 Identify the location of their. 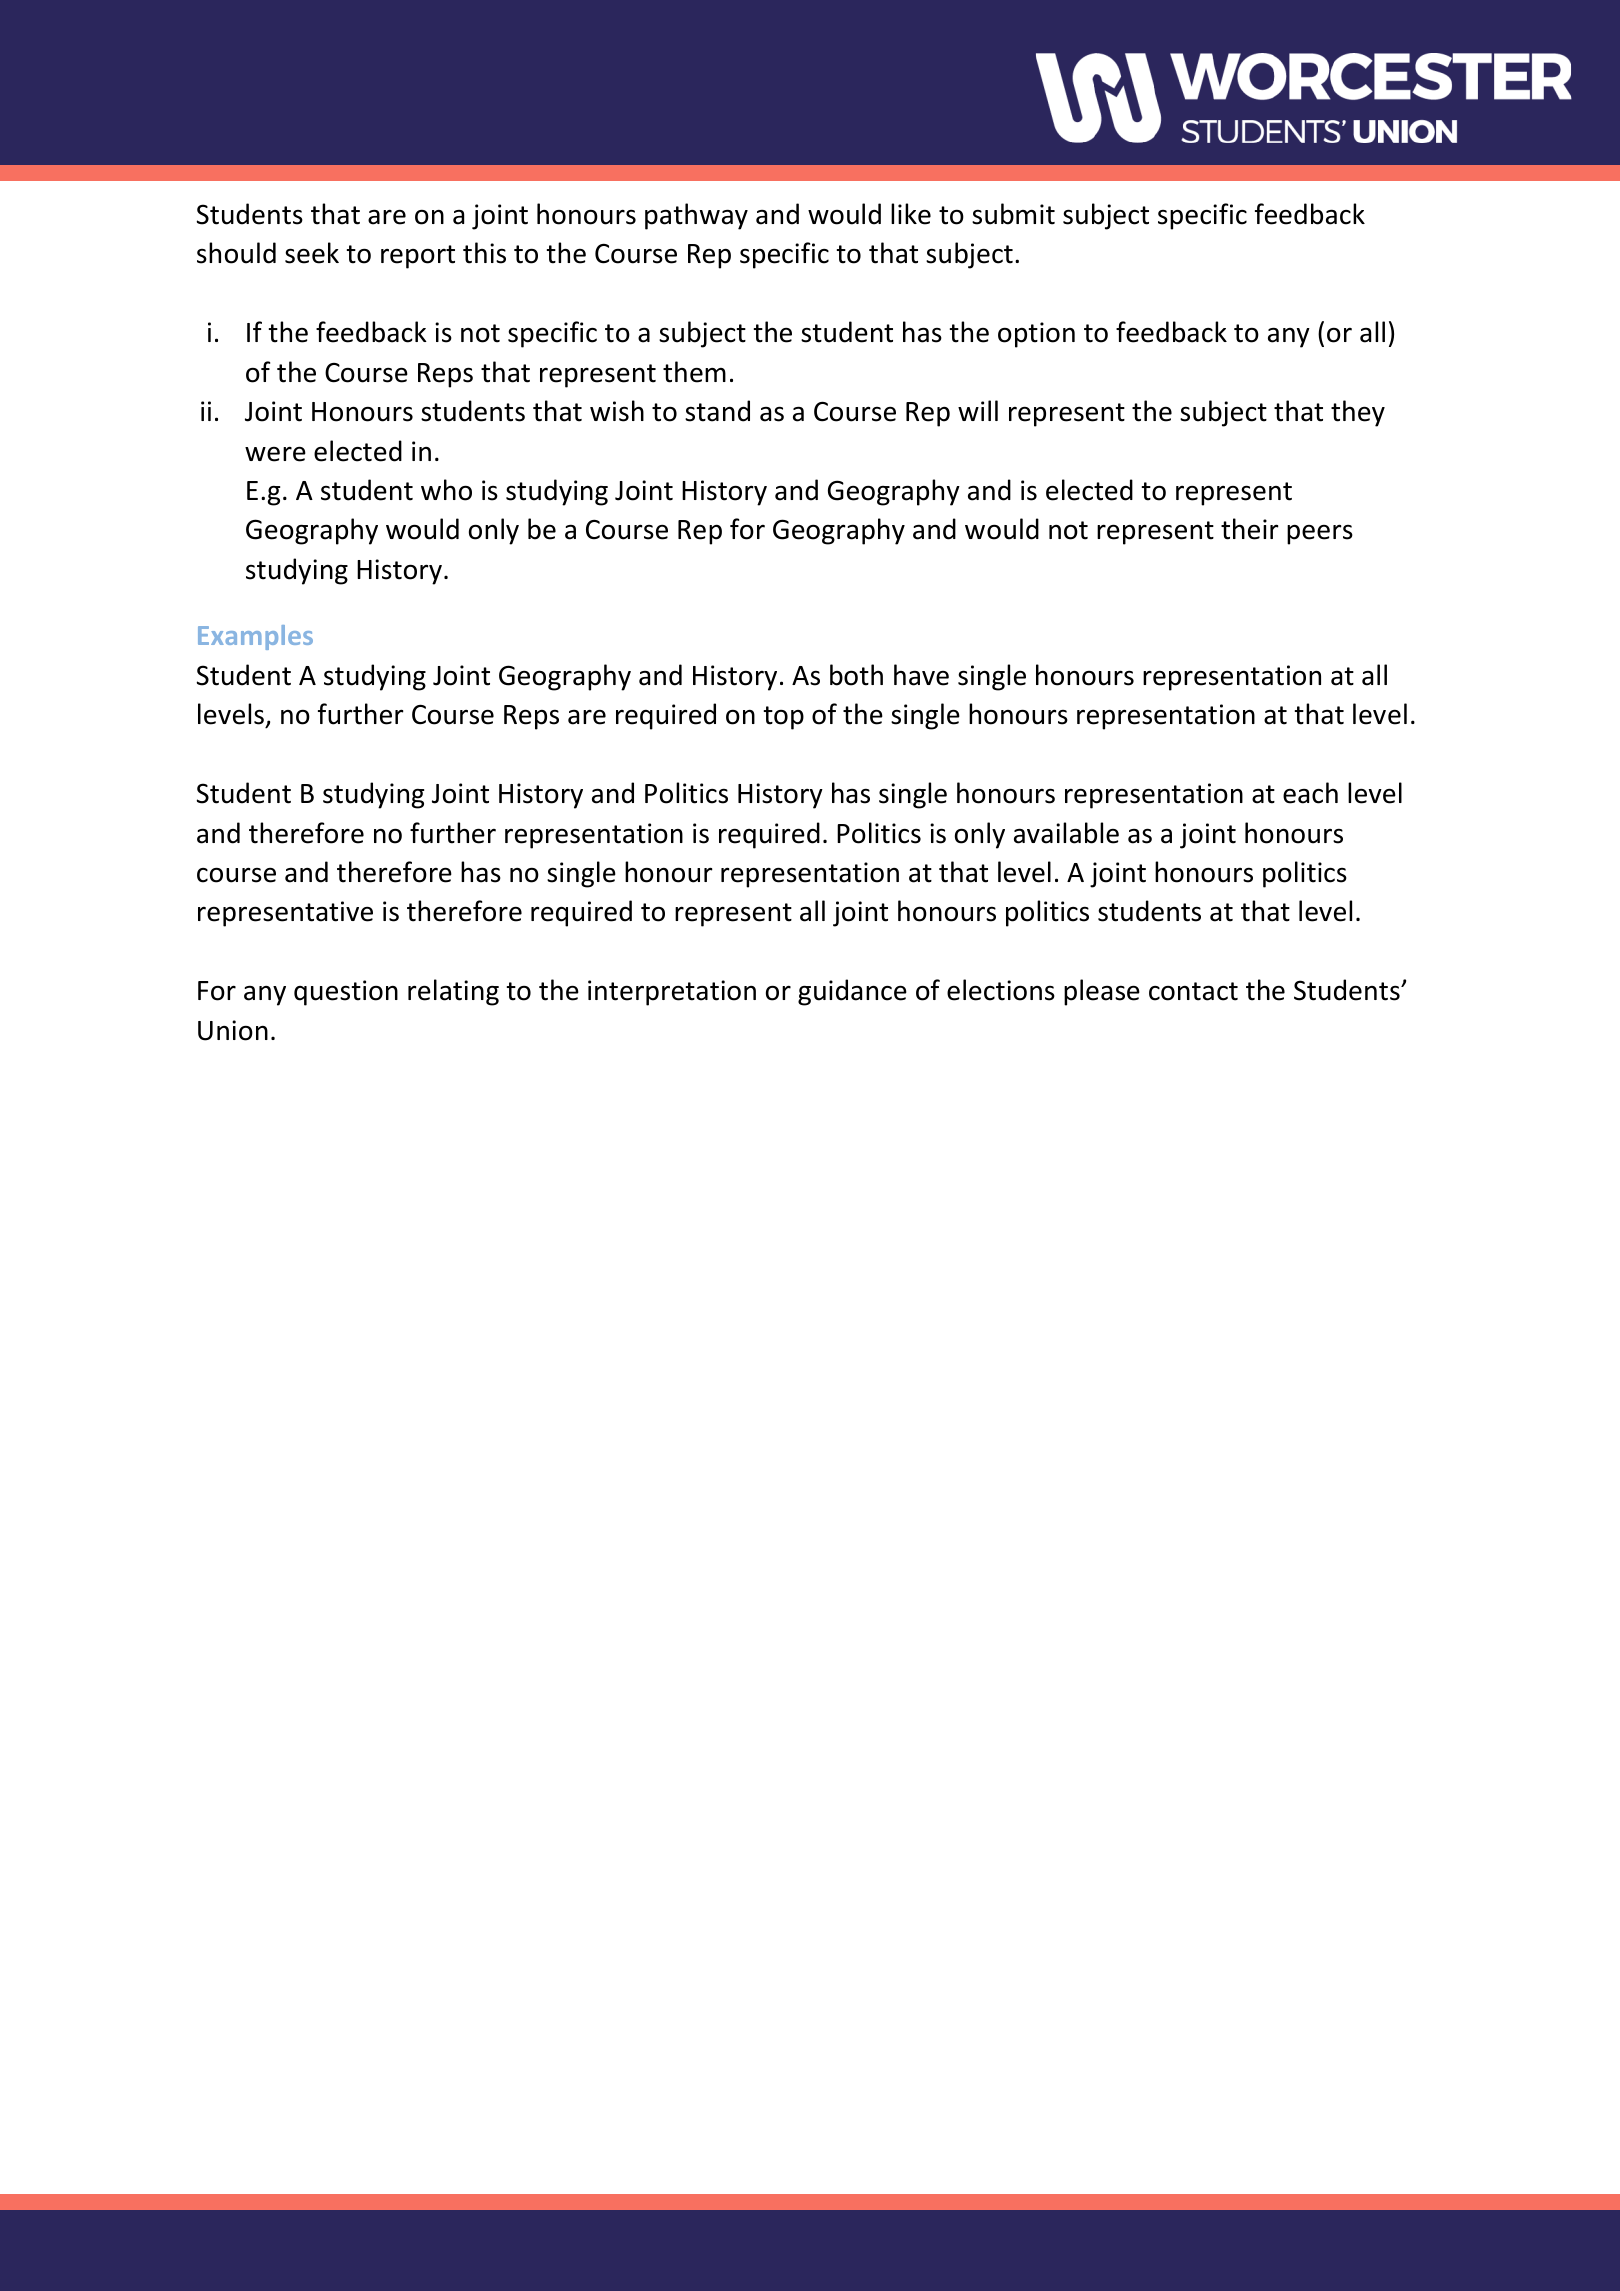
(1250, 529).
